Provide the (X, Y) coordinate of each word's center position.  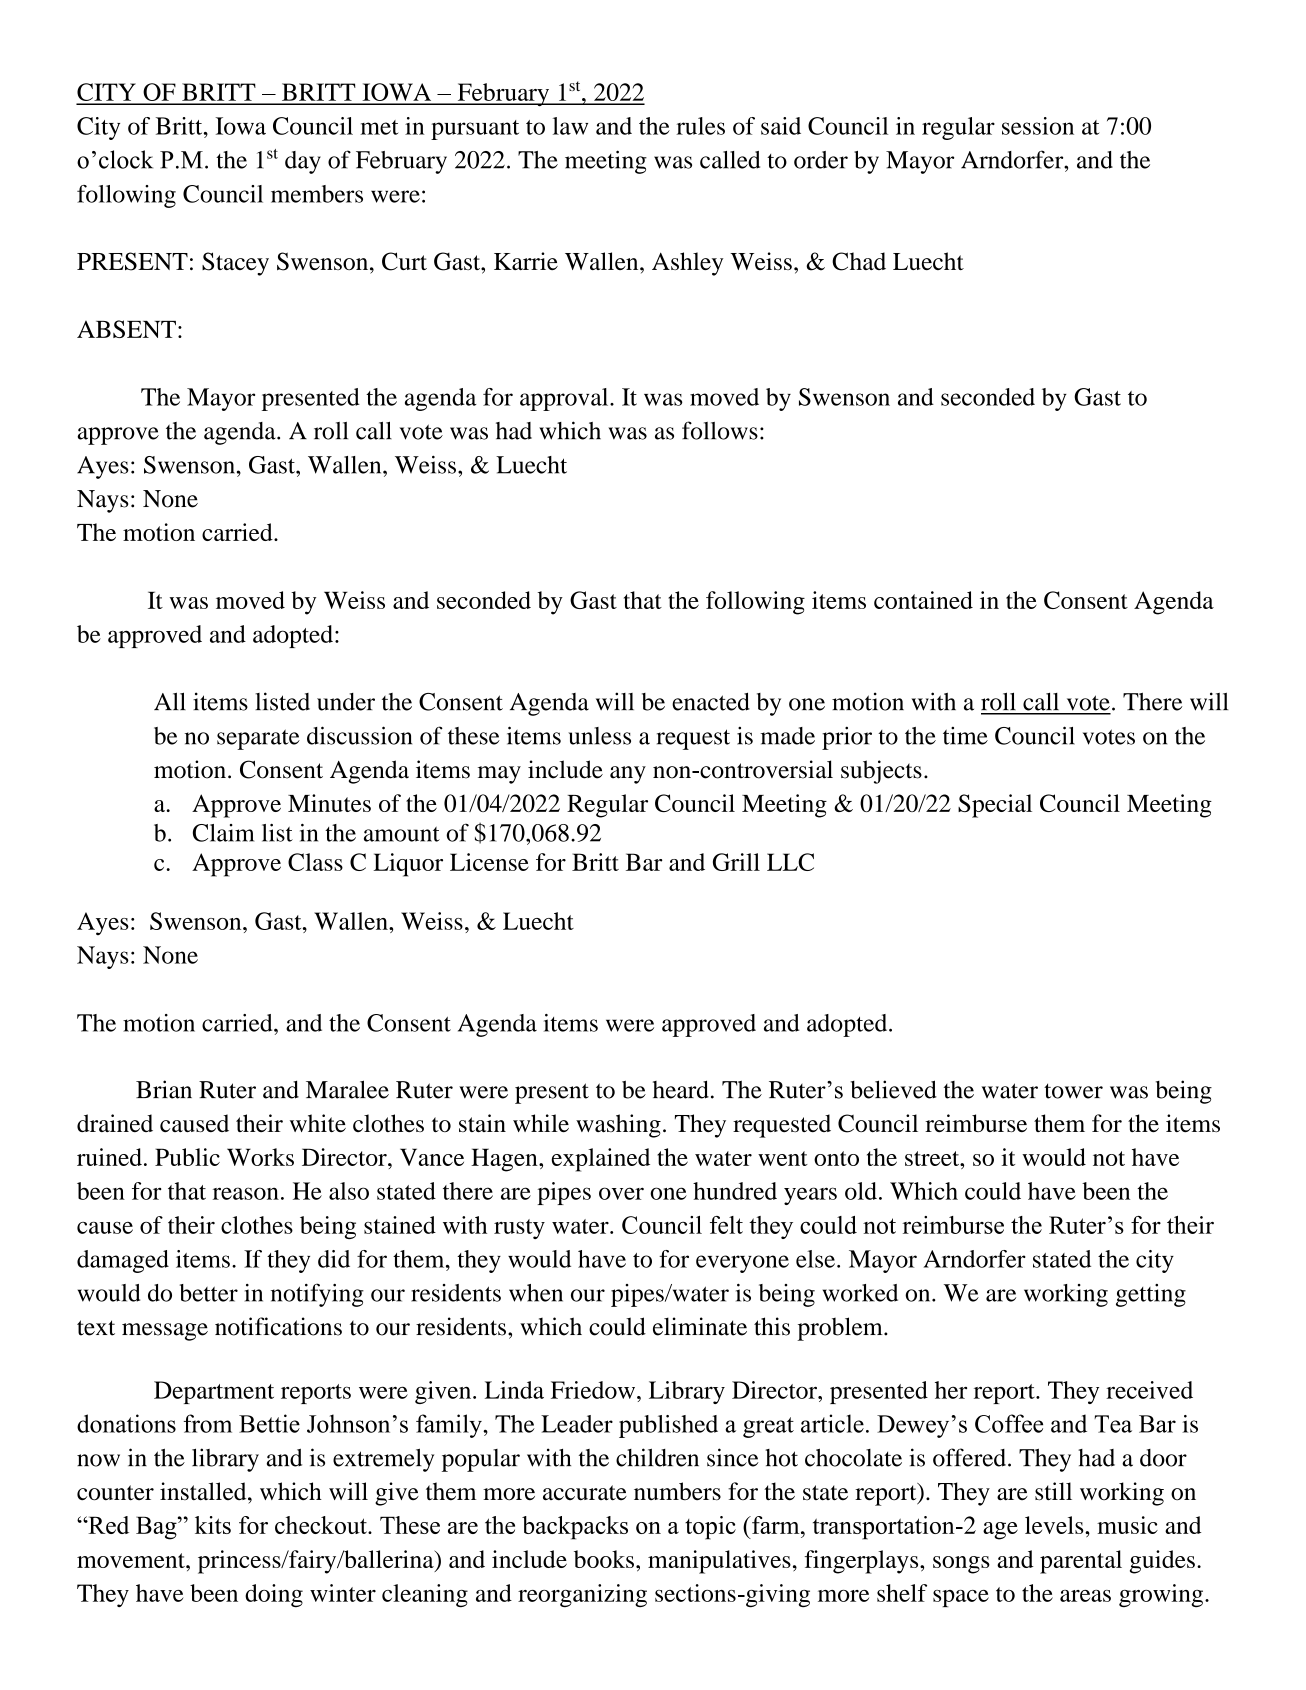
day (303, 162)
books (604, 1559)
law (570, 126)
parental (1081, 1562)
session (1038, 126)
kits (213, 1525)
